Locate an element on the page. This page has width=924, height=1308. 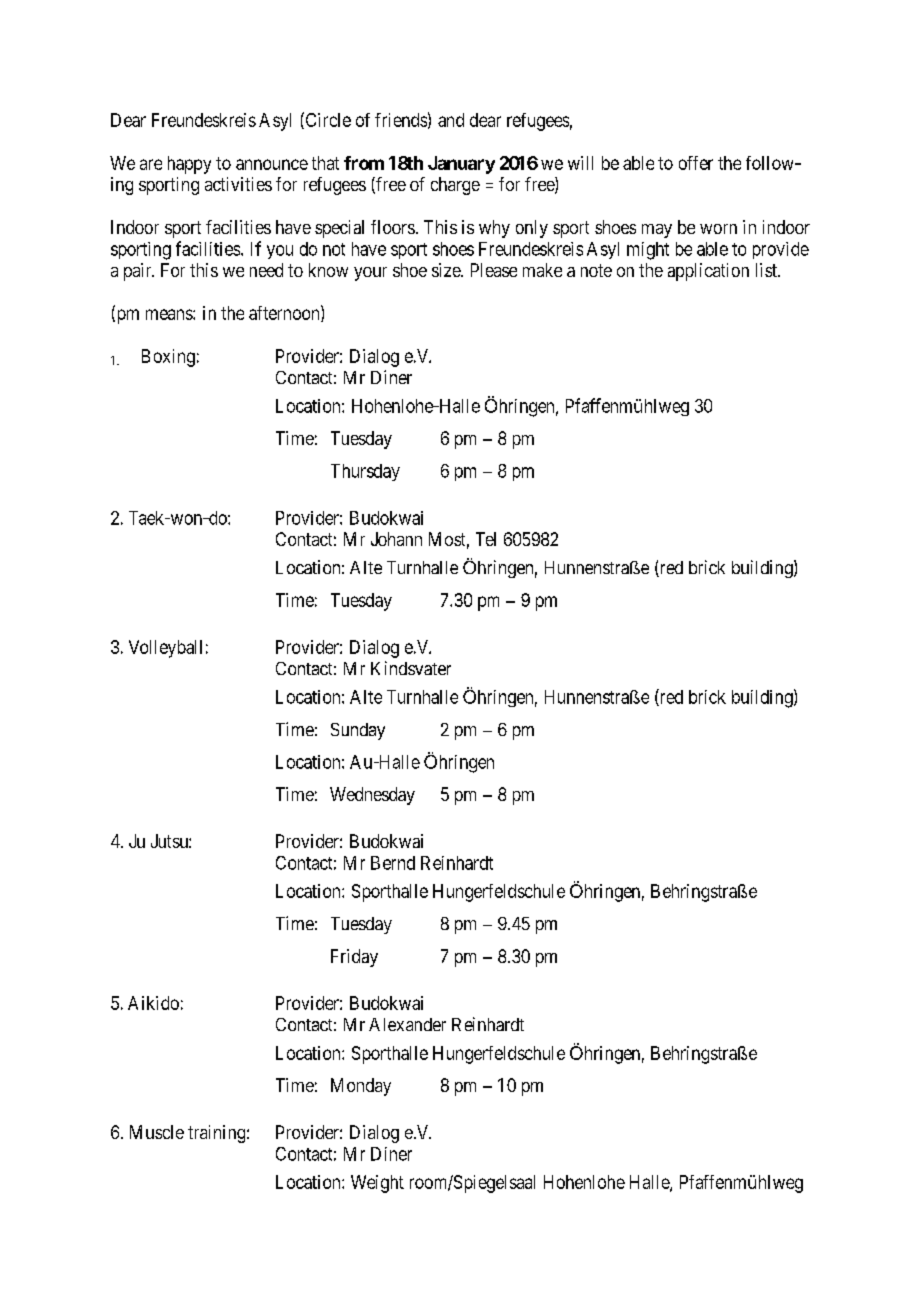
Weight is located at coordinates (377, 1184).
